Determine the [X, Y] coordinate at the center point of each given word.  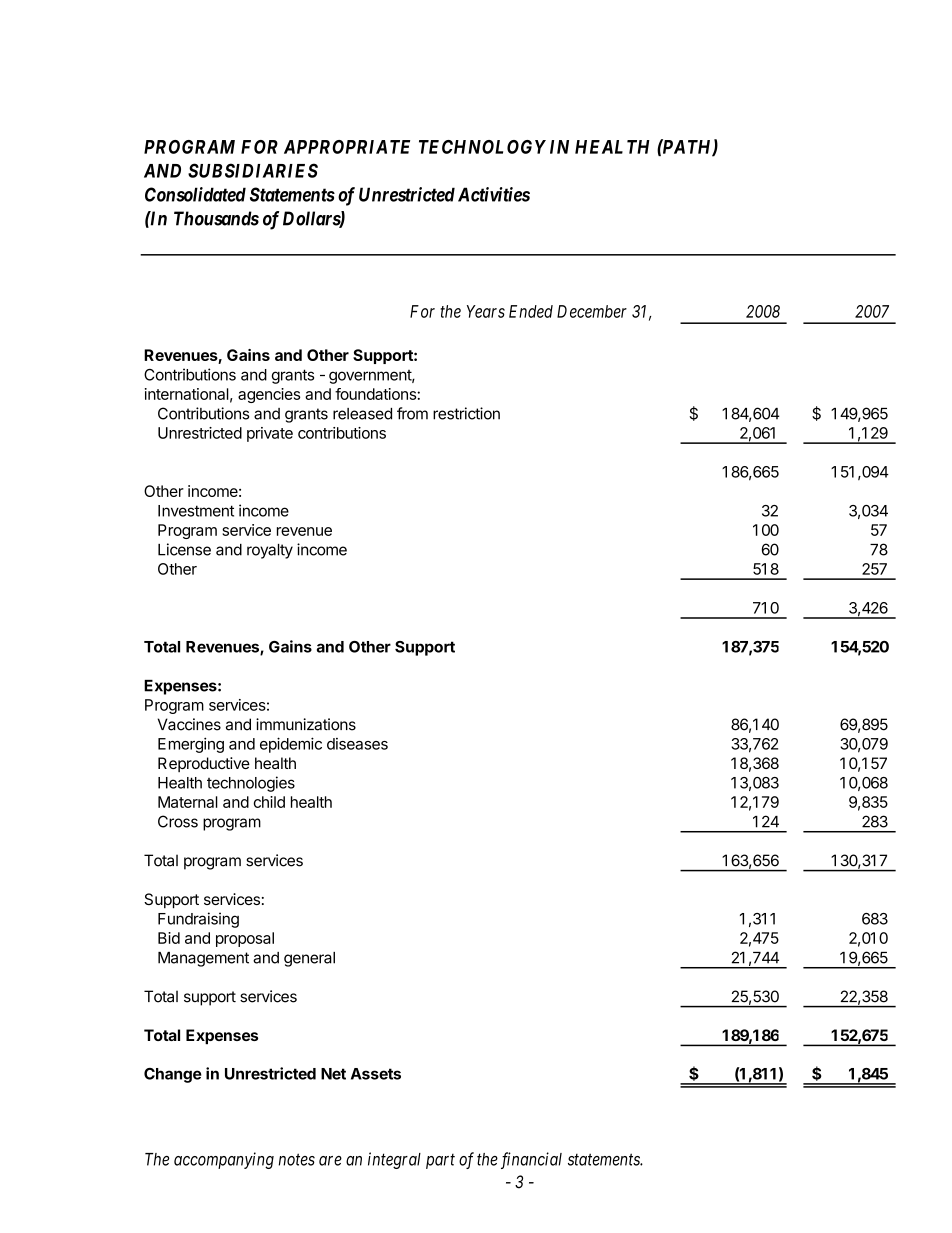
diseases [357, 744]
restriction [466, 413]
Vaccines [189, 724]
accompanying [224, 1160]
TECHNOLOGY [482, 147]
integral [394, 1160]
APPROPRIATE [347, 147]
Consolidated [195, 194]
